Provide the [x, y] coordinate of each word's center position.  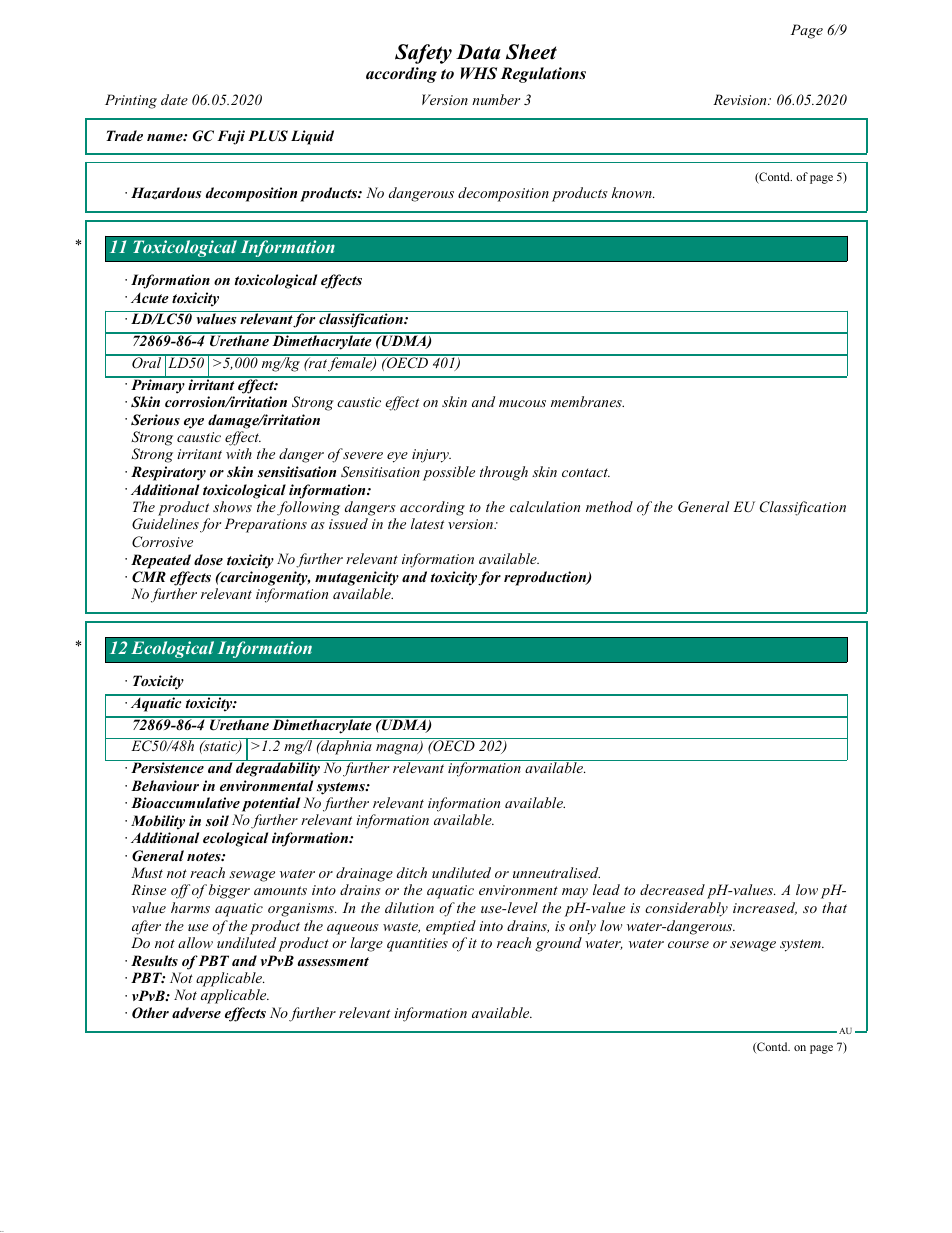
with [239, 453]
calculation [545, 506]
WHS [478, 73]
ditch [412, 872]
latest [427, 523]
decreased [672, 889]
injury [431, 456]
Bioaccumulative [185, 802]
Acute [150, 298]
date [174, 99]
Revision [741, 99]
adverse [196, 1012]
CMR [149, 577]
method [609, 506]
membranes [587, 401]
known [632, 192]
